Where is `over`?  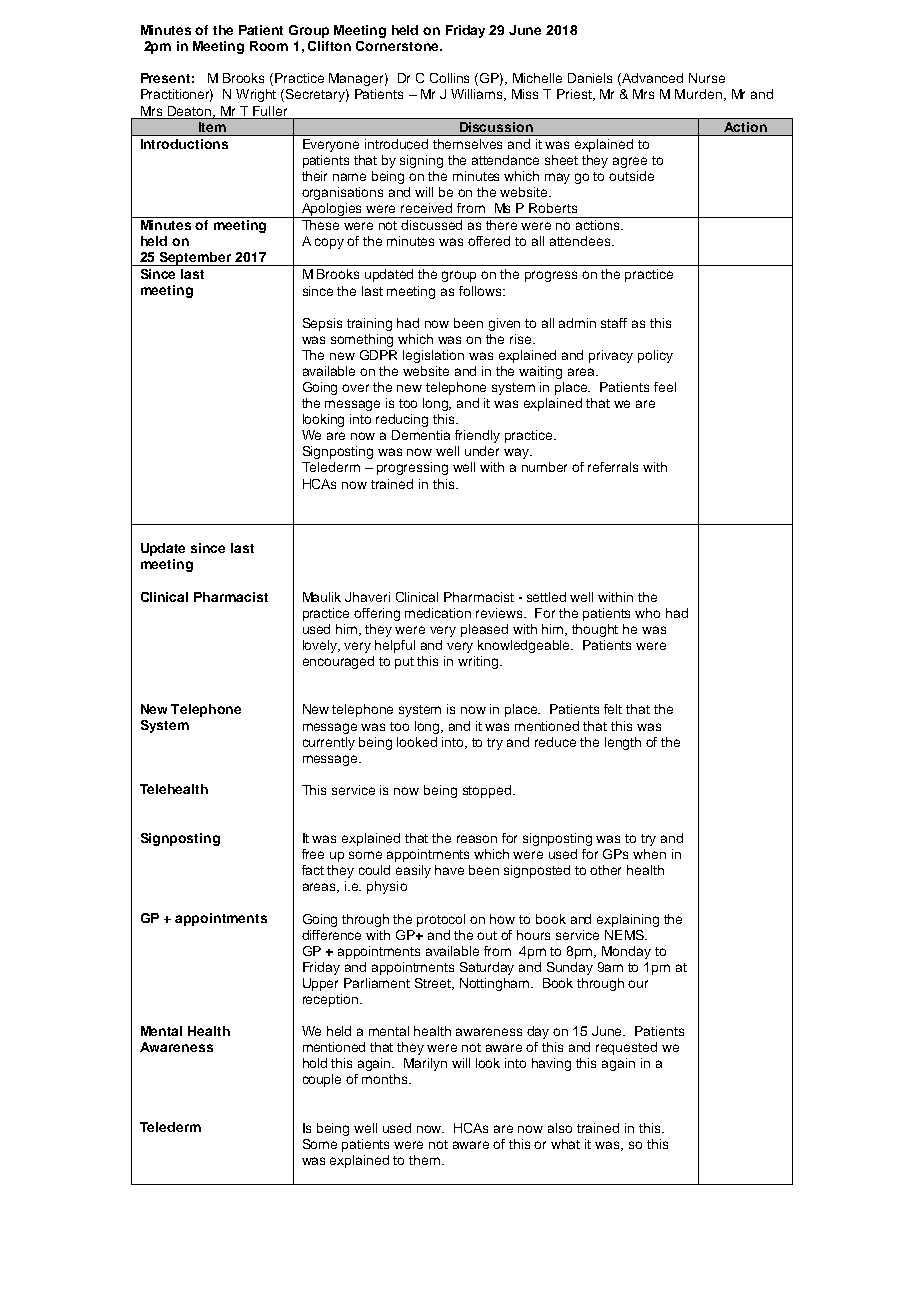 over is located at coordinates (355, 388).
